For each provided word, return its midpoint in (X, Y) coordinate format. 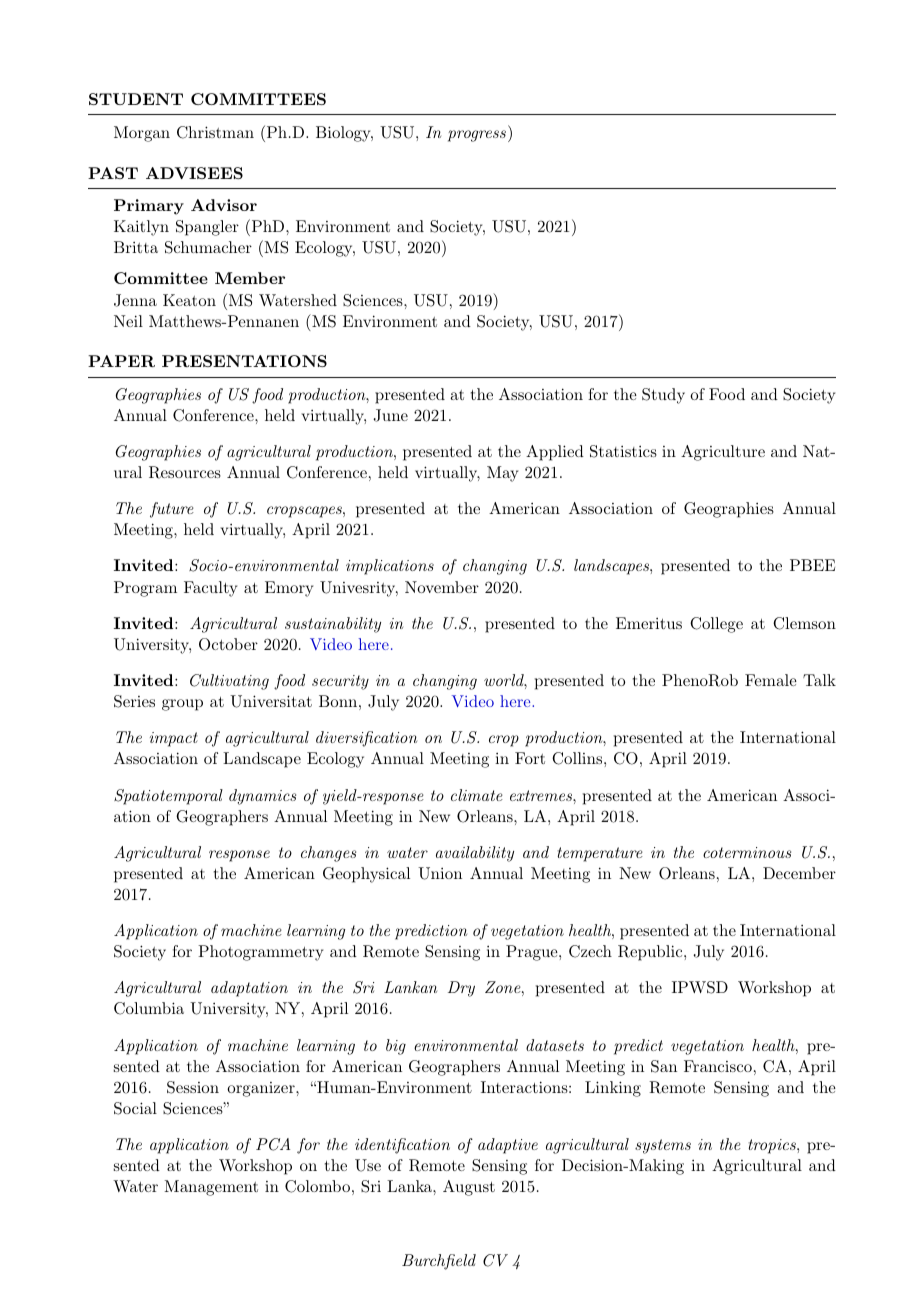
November (442, 587)
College (716, 625)
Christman (215, 132)
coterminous (747, 852)
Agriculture (723, 453)
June (390, 415)
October (228, 644)
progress (477, 136)
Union (440, 873)
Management (211, 1188)
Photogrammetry (260, 953)
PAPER (121, 361)
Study (663, 396)
